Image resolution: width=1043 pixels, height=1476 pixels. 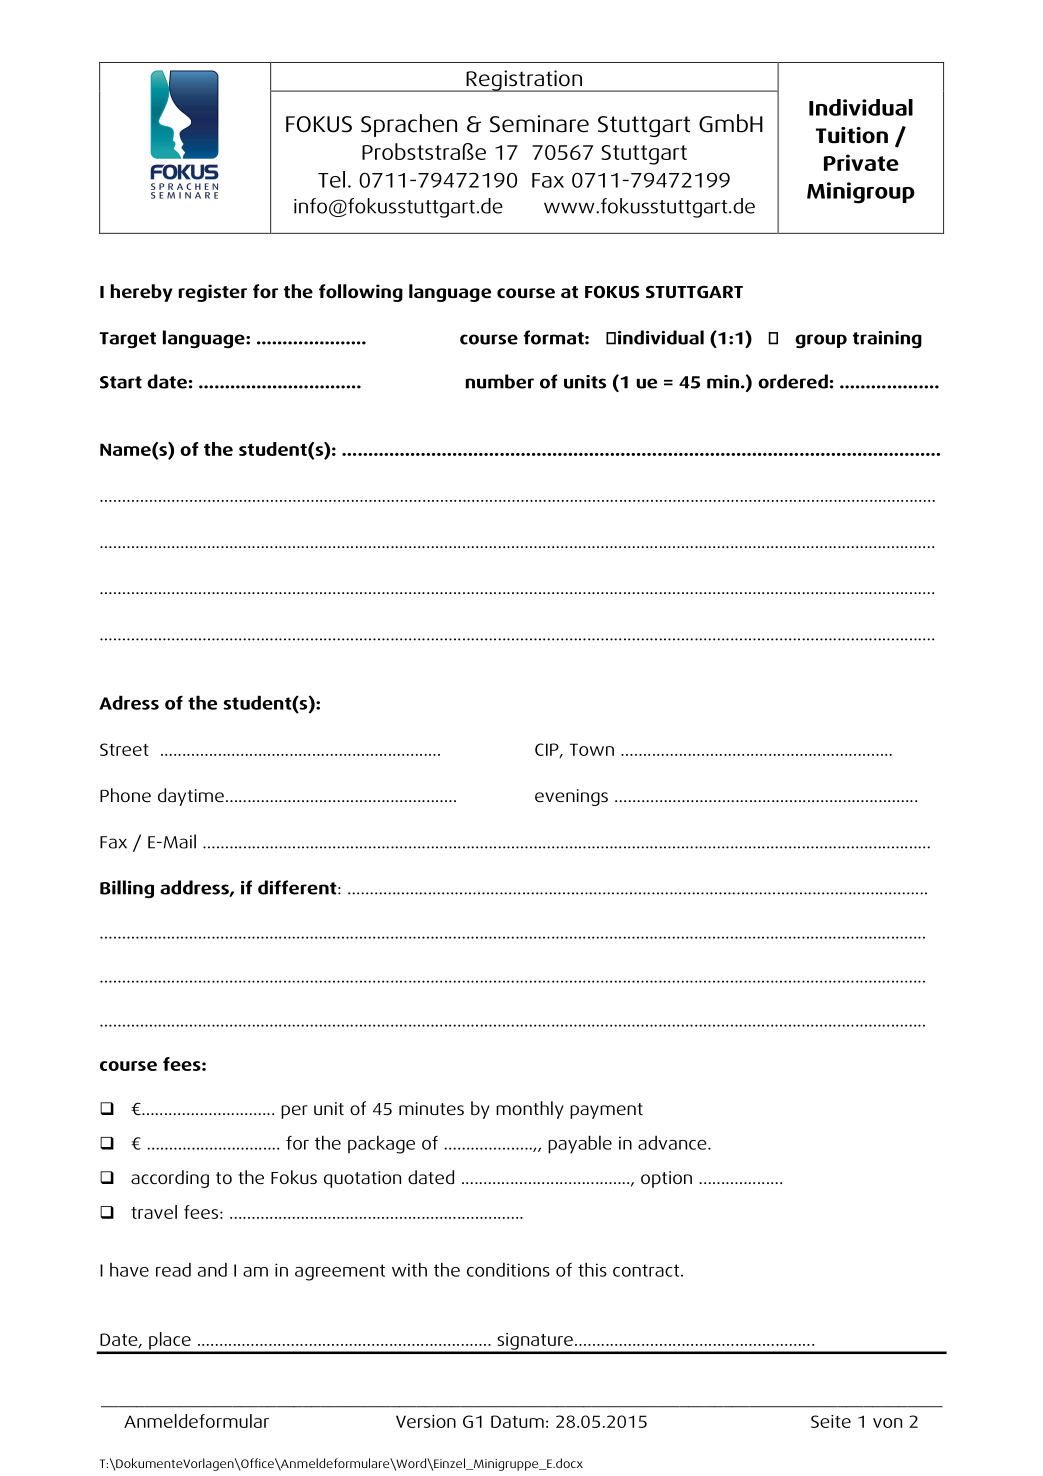 What do you see at coordinates (129, 702) in the screenshot?
I see `Adress` at bounding box center [129, 702].
